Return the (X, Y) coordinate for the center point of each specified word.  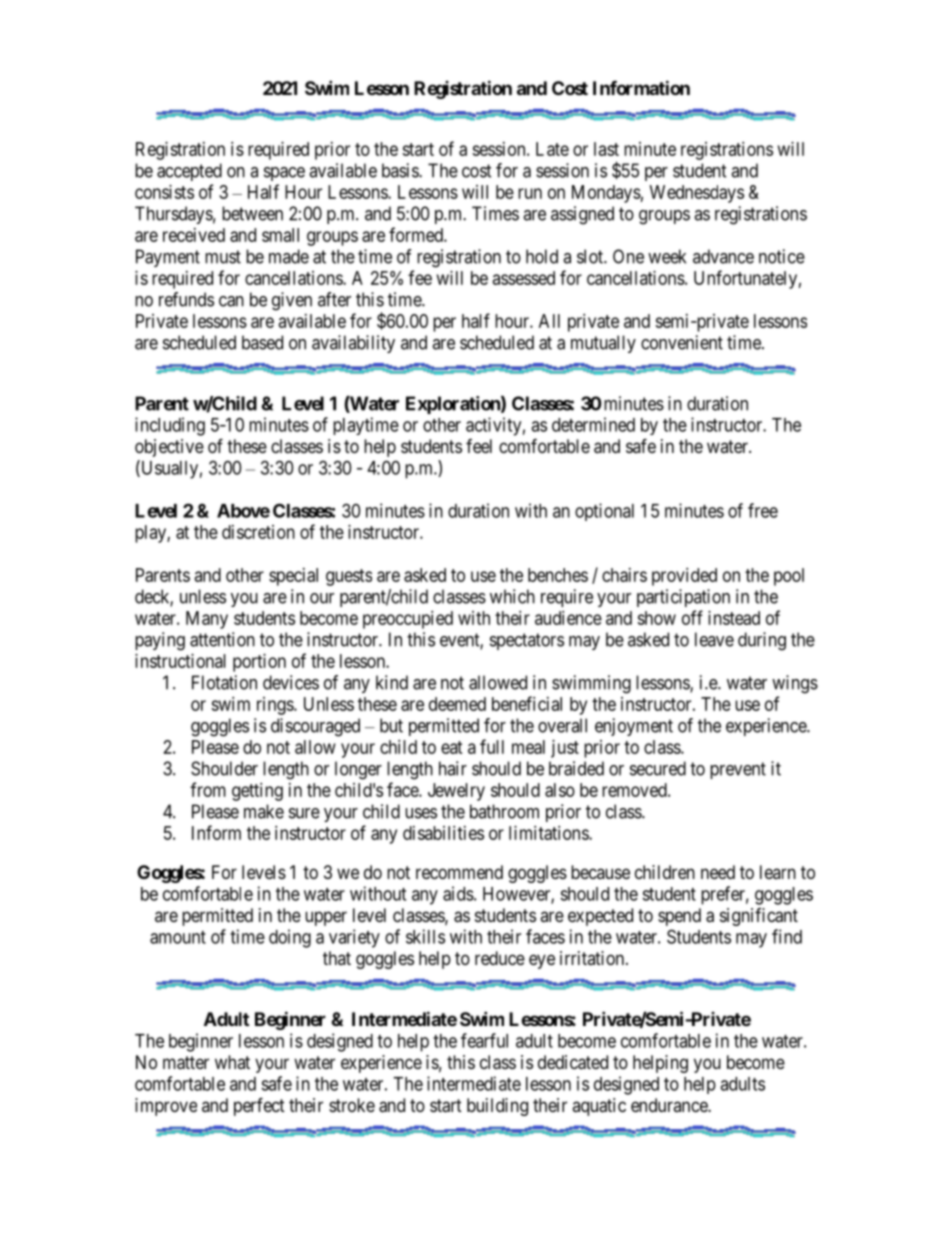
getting (257, 792)
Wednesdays (697, 194)
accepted (189, 172)
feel (479, 446)
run (530, 193)
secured (658, 768)
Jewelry (456, 792)
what (232, 1062)
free (763, 510)
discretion (258, 532)
